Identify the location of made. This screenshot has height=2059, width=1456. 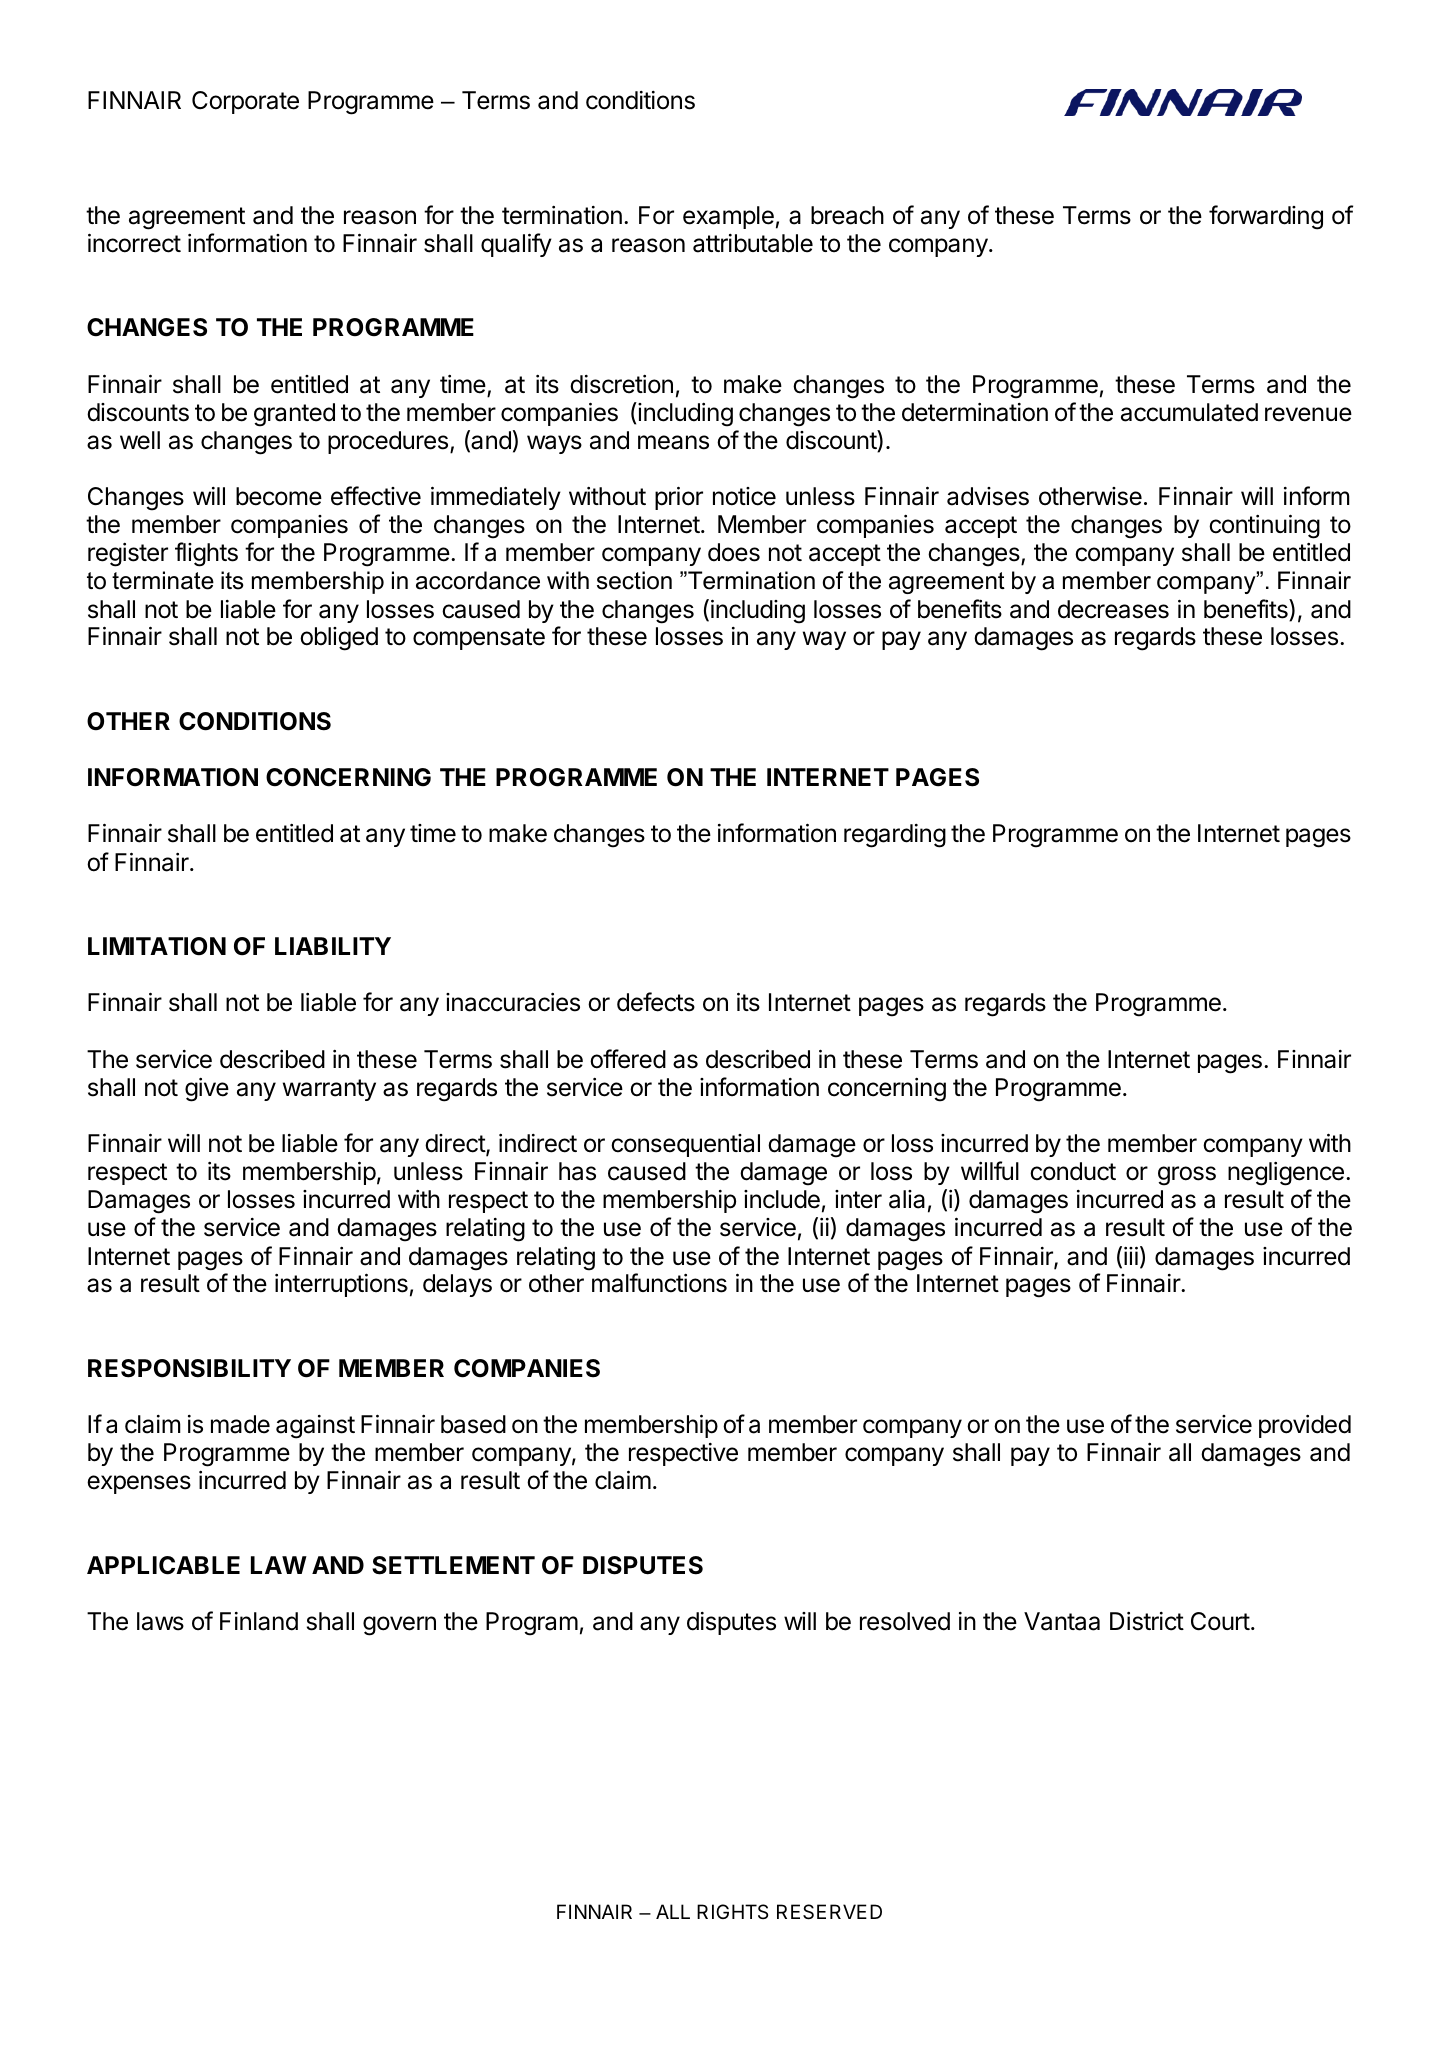
(240, 1424).
